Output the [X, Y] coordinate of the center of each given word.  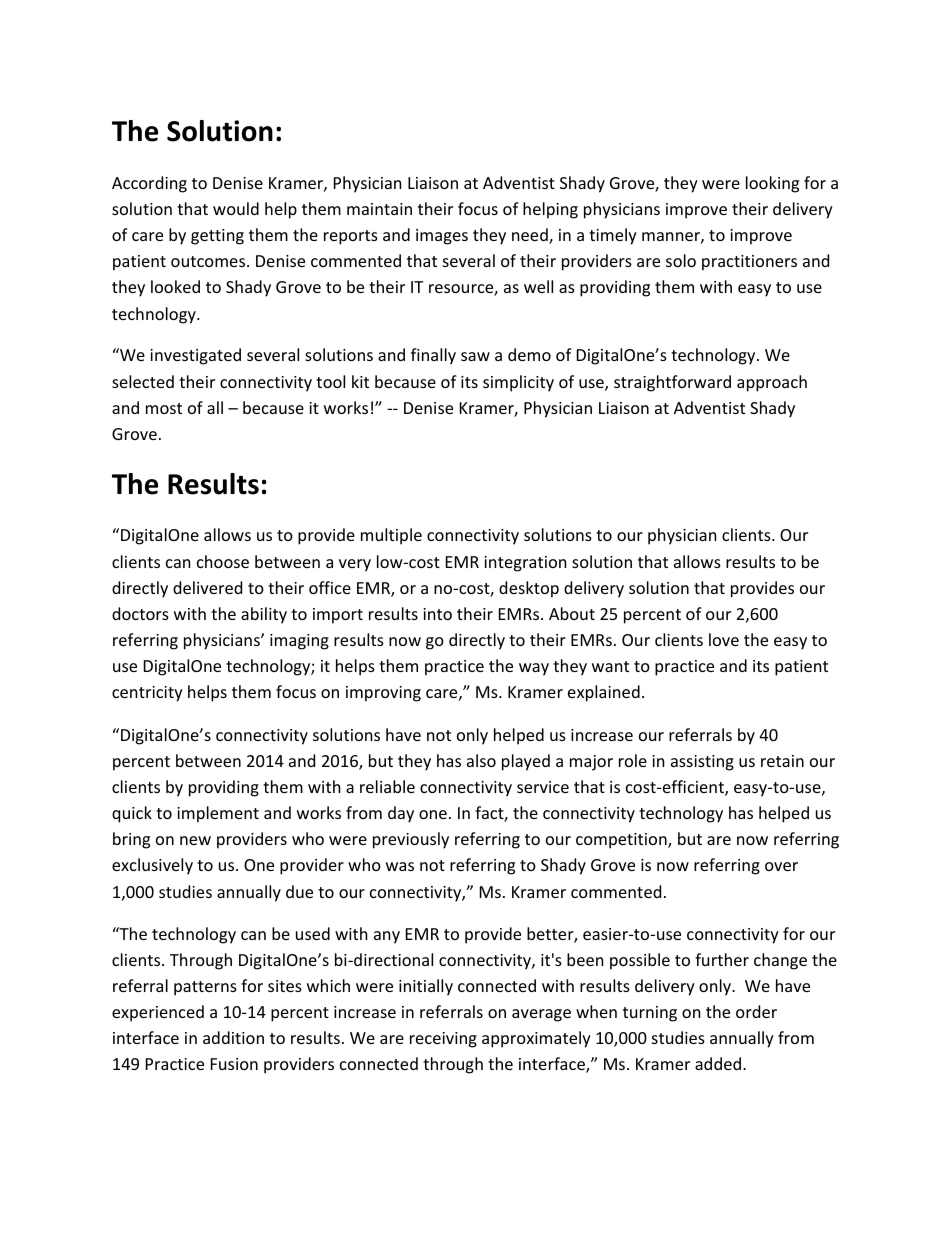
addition [233, 1037]
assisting [702, 763]
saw [475, 356]
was [400, 866]
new [195, 840]
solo [681, 260]
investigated [195, 356]
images [442, 237]
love [724, 639]
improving [383, 694]
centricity [147, 694]
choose [223, 561]
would [236, 208]
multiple [391, 536]
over [781, 866]
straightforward [672, 383]
